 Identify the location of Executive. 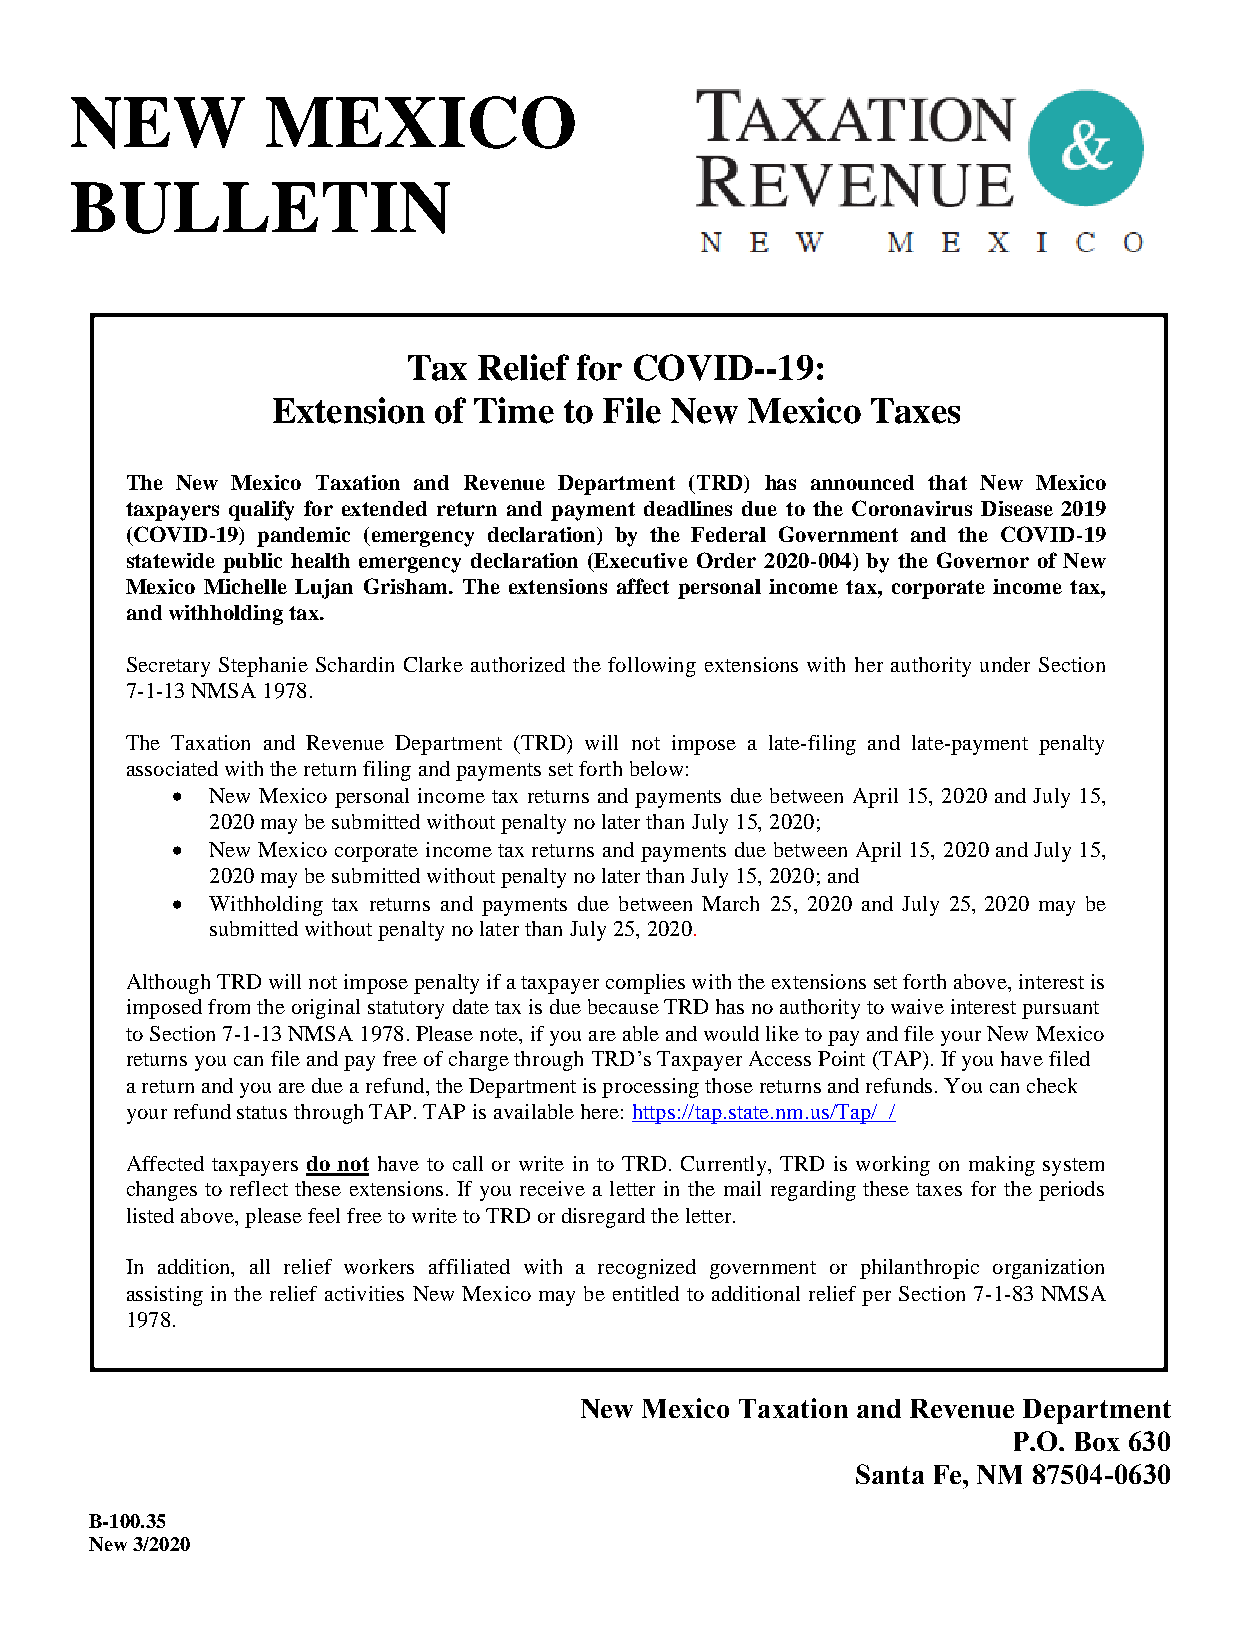
(641, 560).
